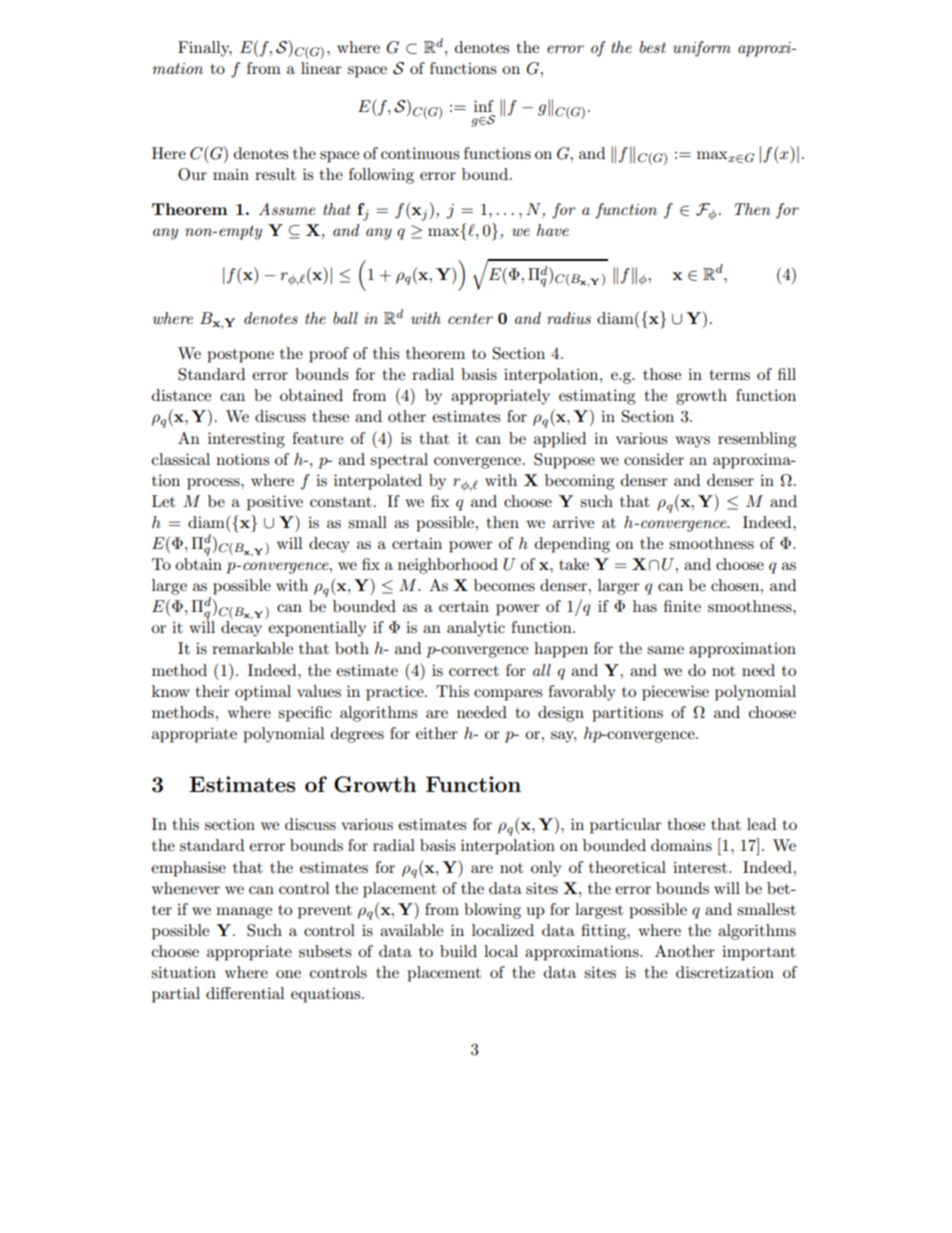  What do you see at coordinates (448, 566) in the document?
I see `neighborhood` at bounding box center [448, 566].
